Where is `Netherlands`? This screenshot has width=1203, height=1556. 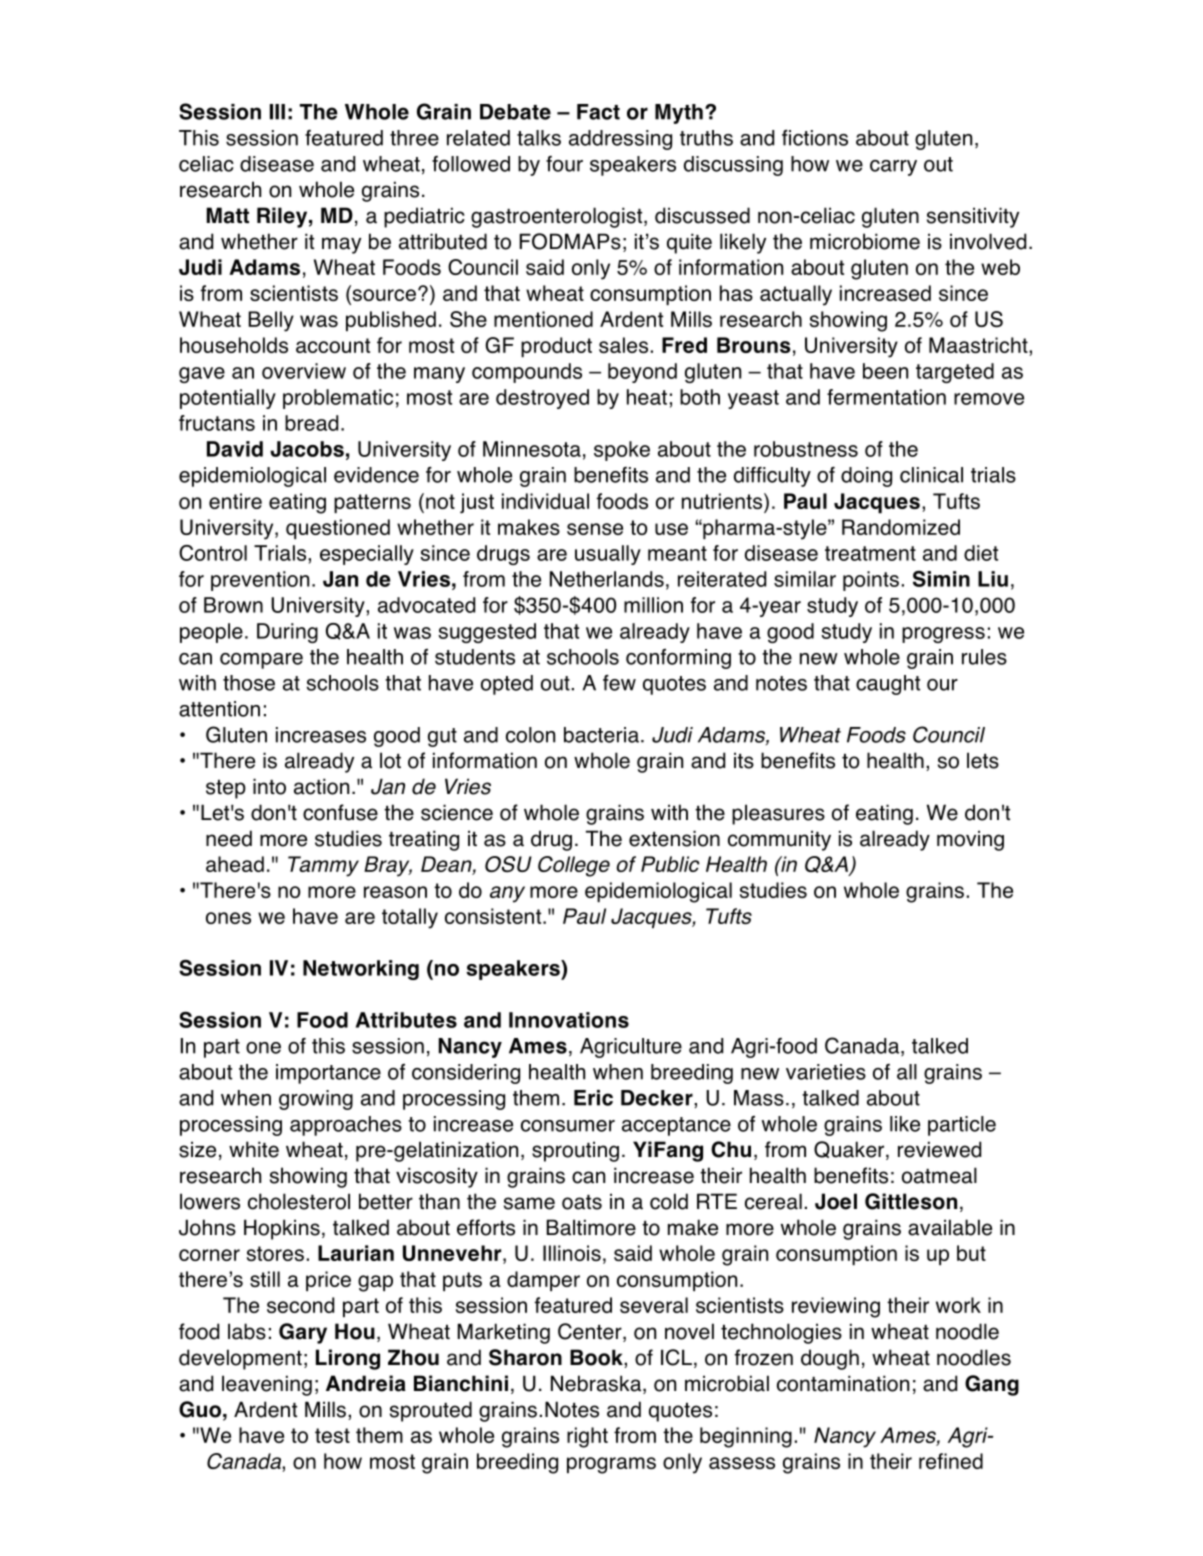 Netherlands is located at coordinates (607, 579).
